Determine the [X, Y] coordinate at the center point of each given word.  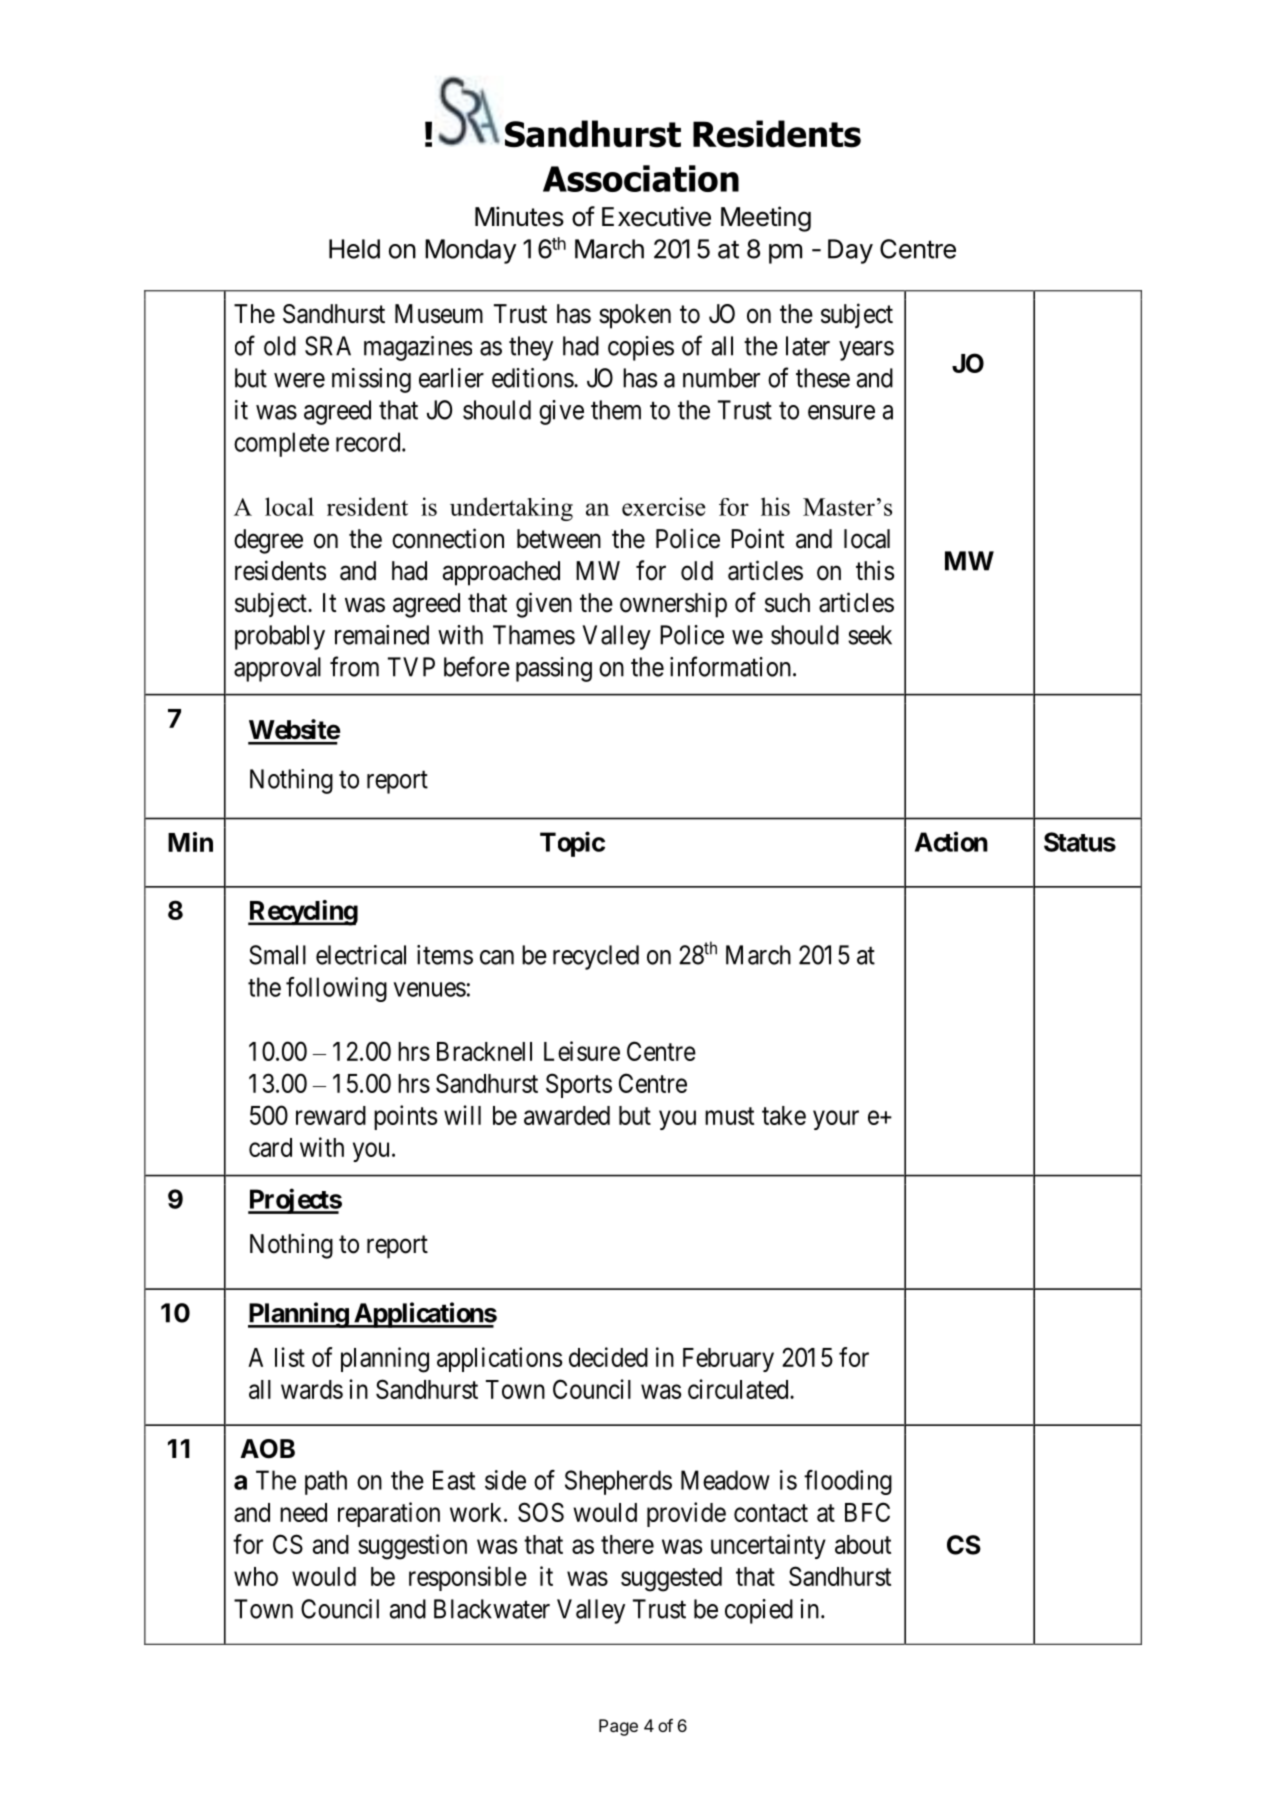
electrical [361, 955]
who [256, 1576]
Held [354, 249]
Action [951, 841]
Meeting [766, 219]
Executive [656, 216]
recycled [596, 957]
